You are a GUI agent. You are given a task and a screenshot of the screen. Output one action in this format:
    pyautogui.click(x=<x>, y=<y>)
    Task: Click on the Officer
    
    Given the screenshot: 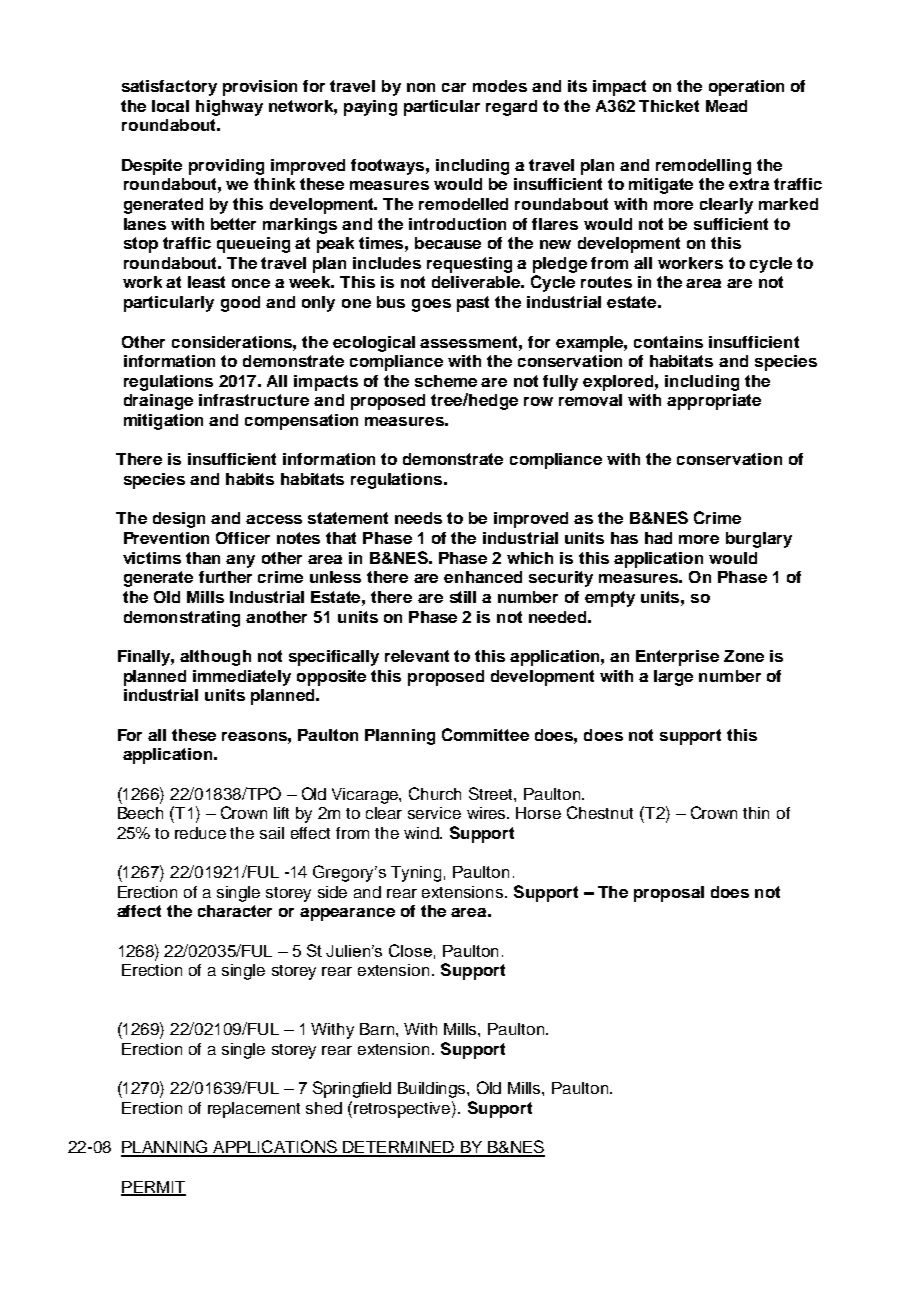 What is the action you would take?
    pyautogui.click(x=243, y=538)
